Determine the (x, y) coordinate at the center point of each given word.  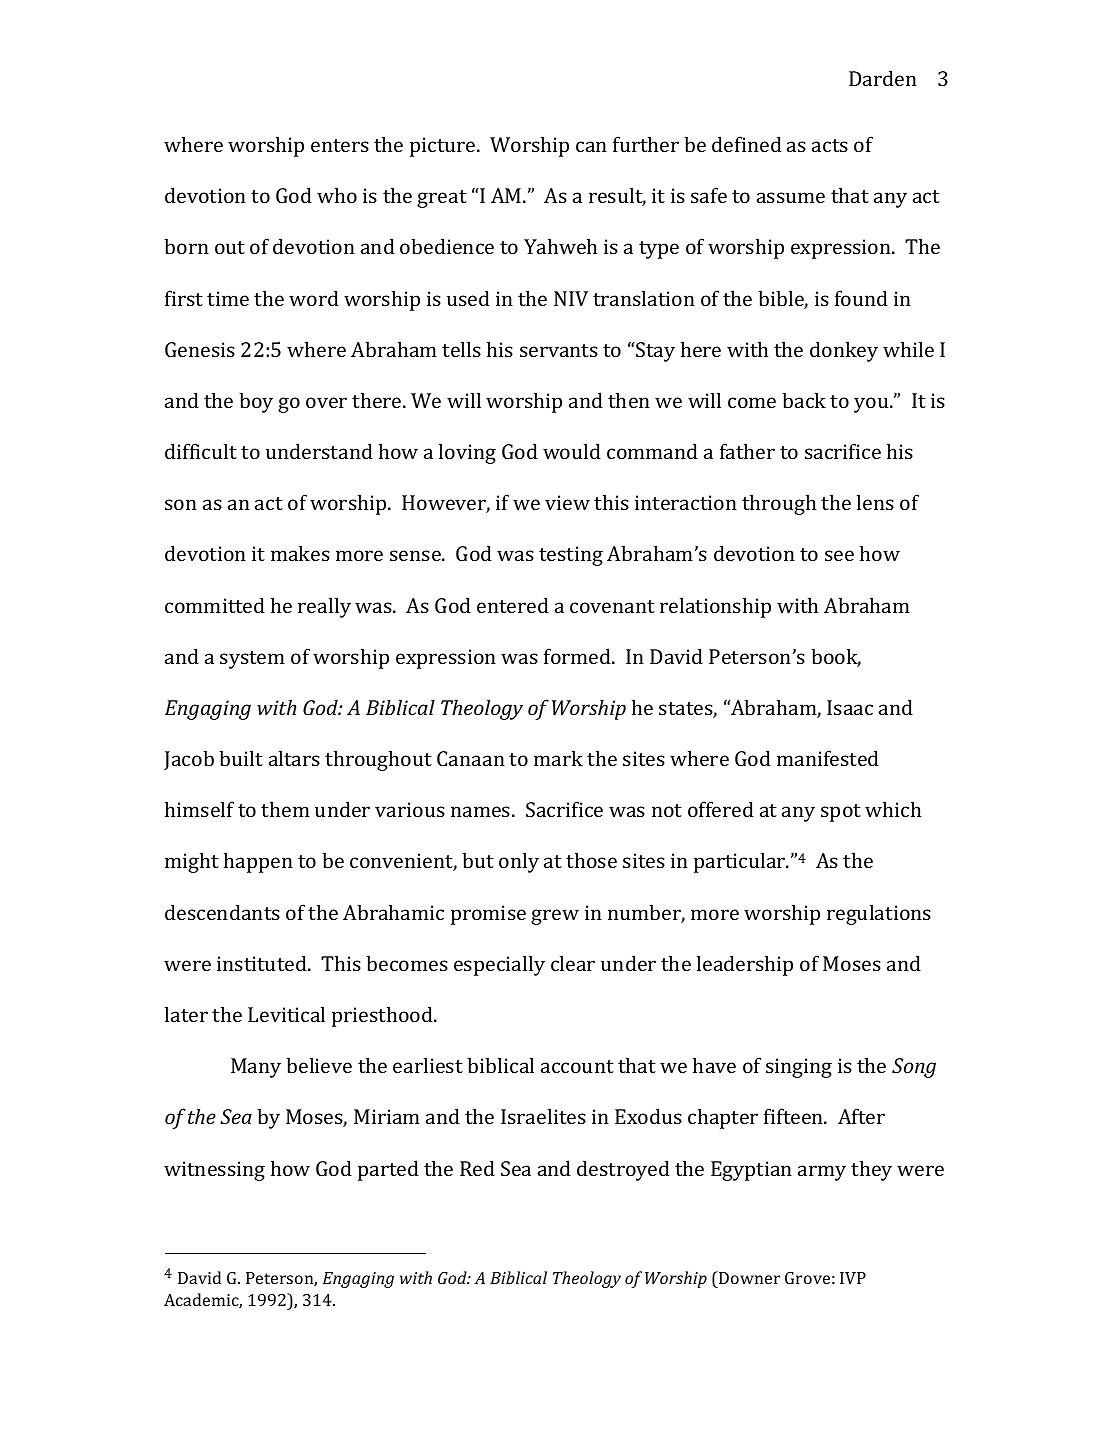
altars (294, 758)
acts (830, 145)
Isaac (850, 707)
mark (558, 758)
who (337, 195)
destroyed (623, 1170)
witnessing (214, 1171)
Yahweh (560, 246)
